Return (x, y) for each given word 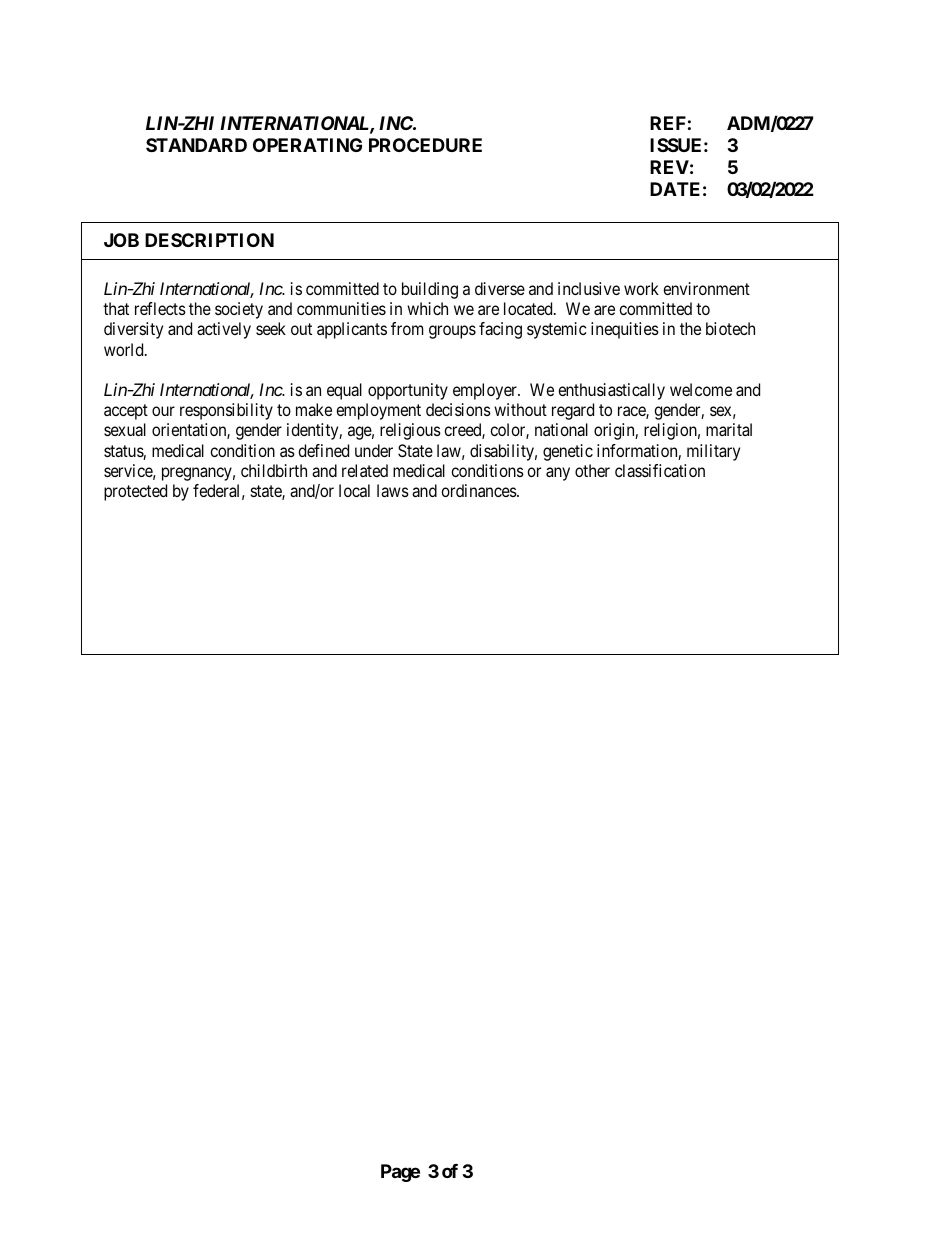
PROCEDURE (425, 145)
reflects (160, 308)
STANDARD (196, 145)
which (427, 308)
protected (135, 492)
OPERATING (307, 145)
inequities (625, 330)
